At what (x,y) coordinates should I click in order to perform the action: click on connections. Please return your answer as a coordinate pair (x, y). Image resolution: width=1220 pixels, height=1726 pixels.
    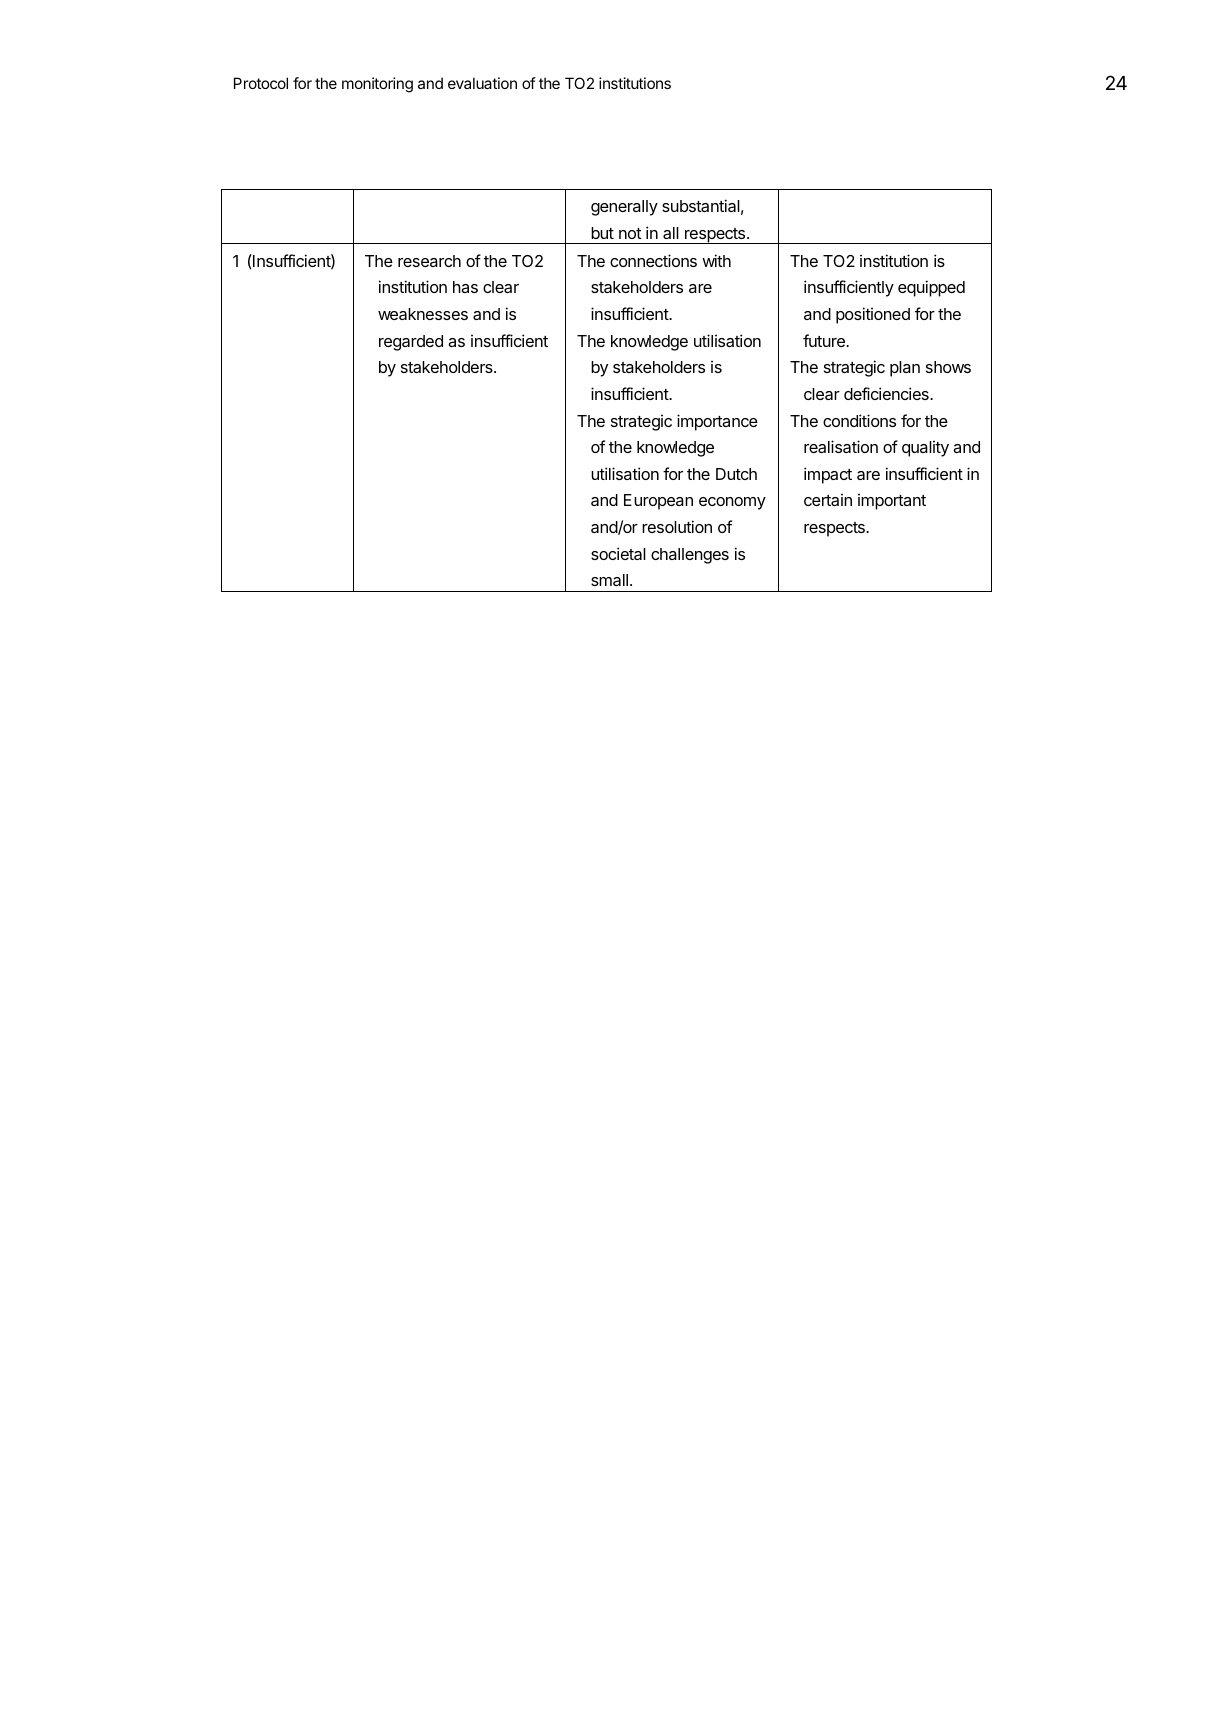
    Looking at the image, I should click on (653, 260).
